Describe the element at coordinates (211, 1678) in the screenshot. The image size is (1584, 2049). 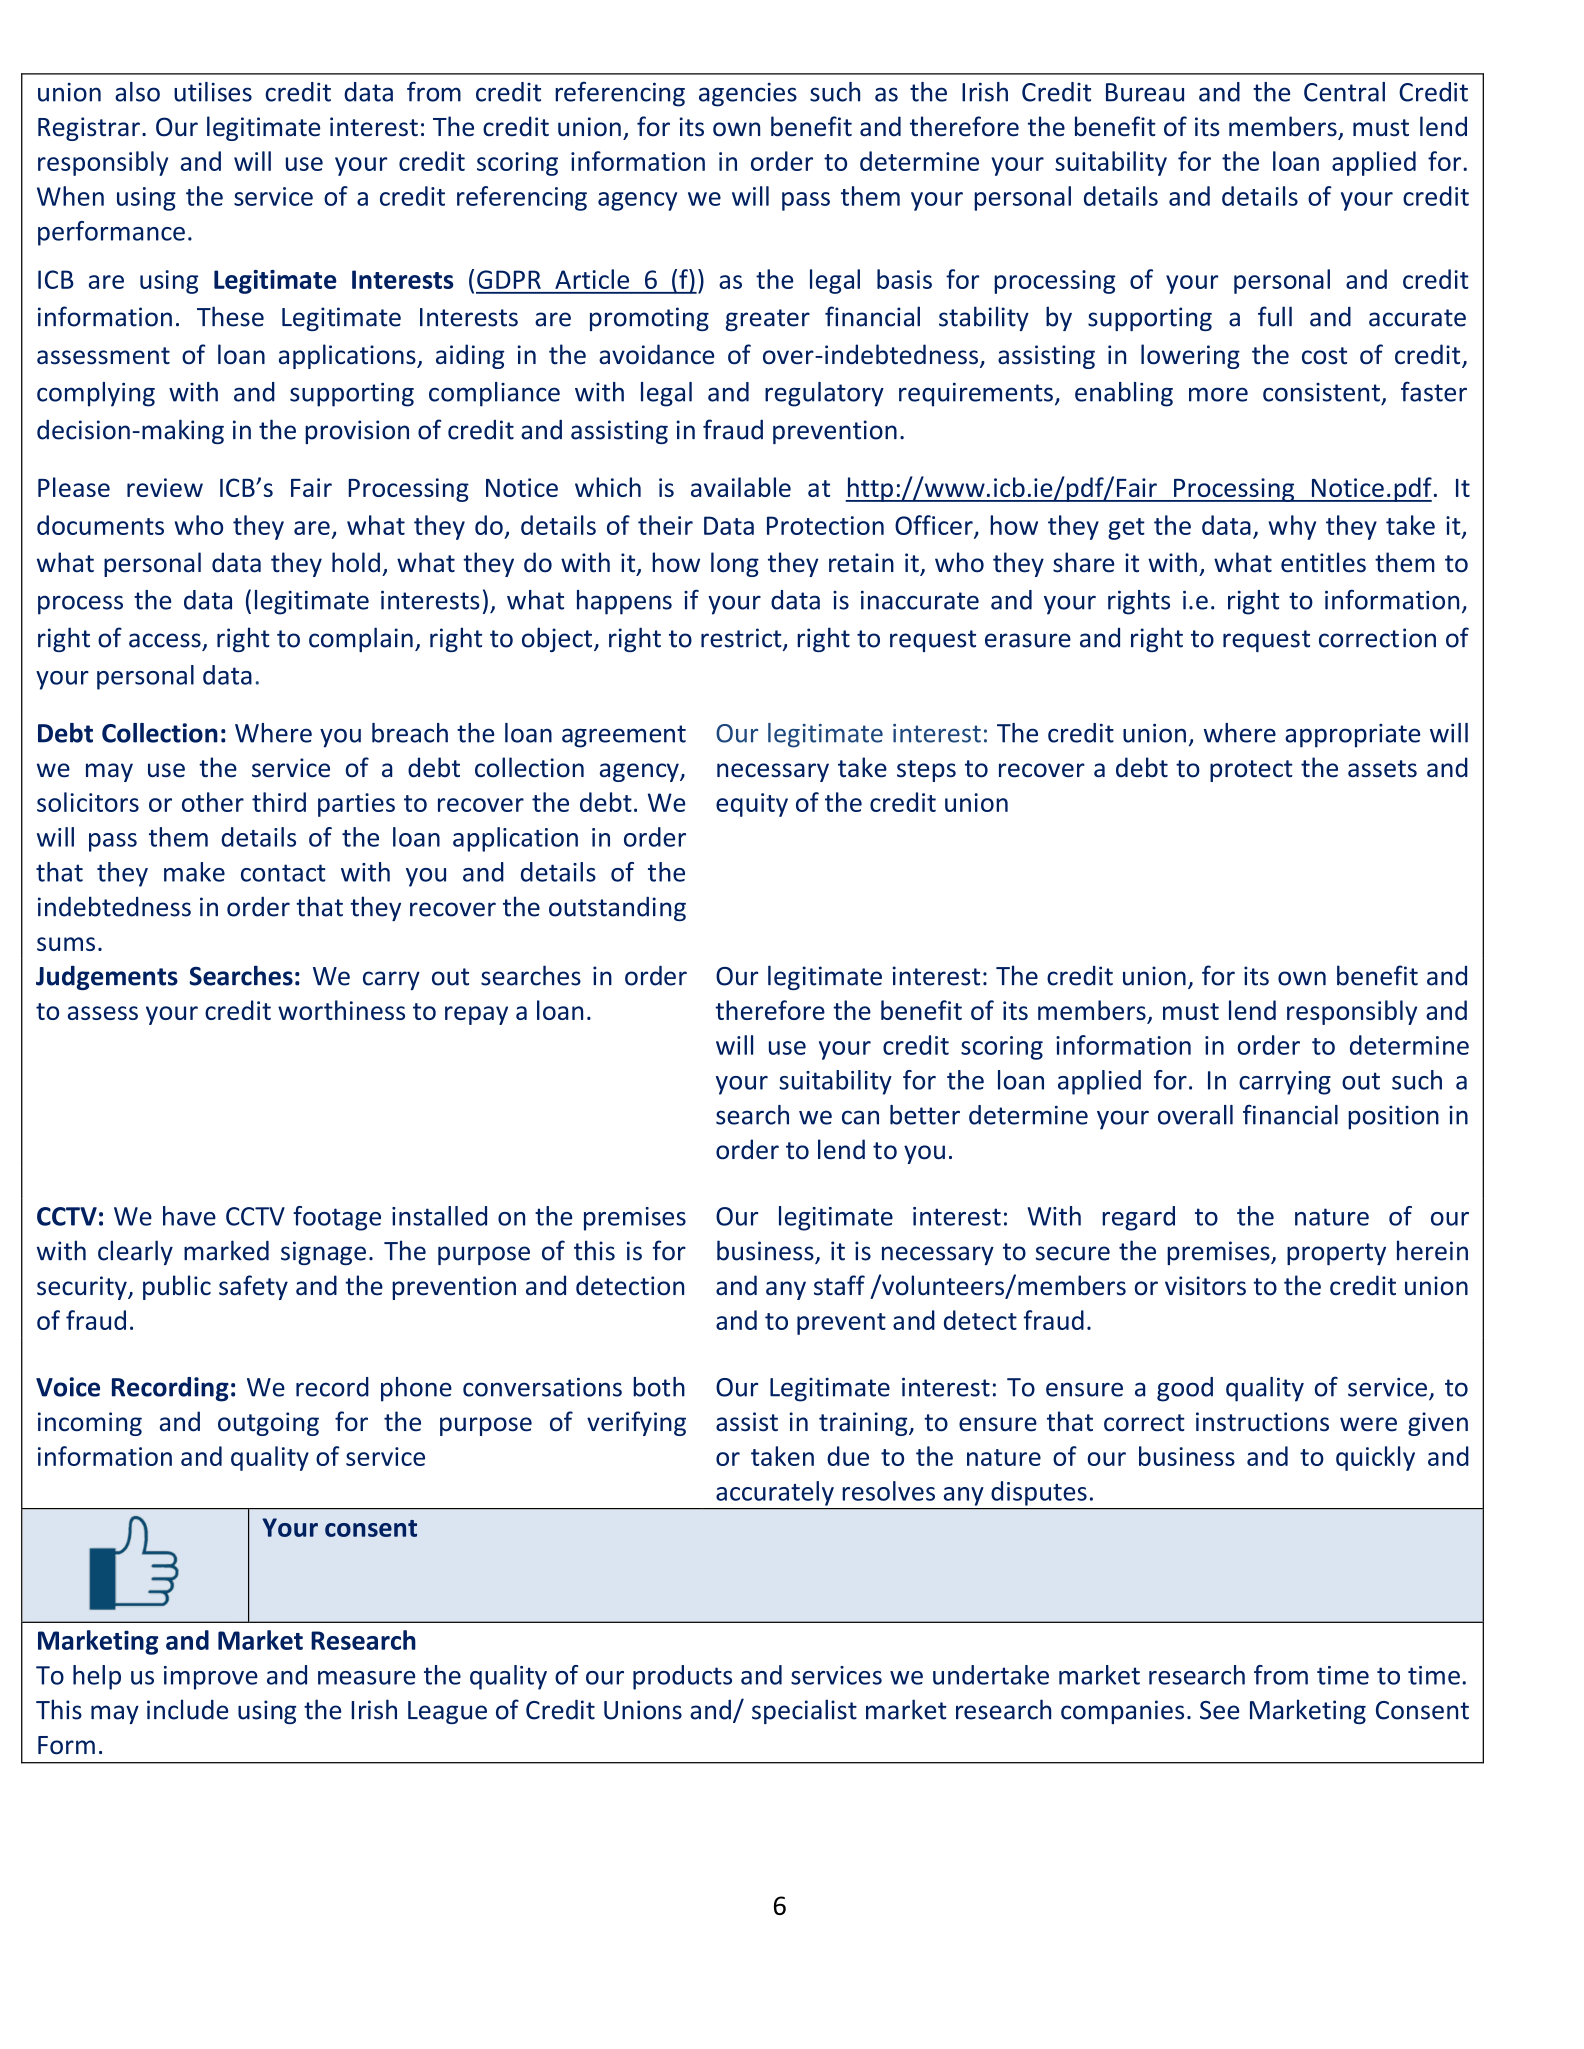
I see `improve` at that location.
